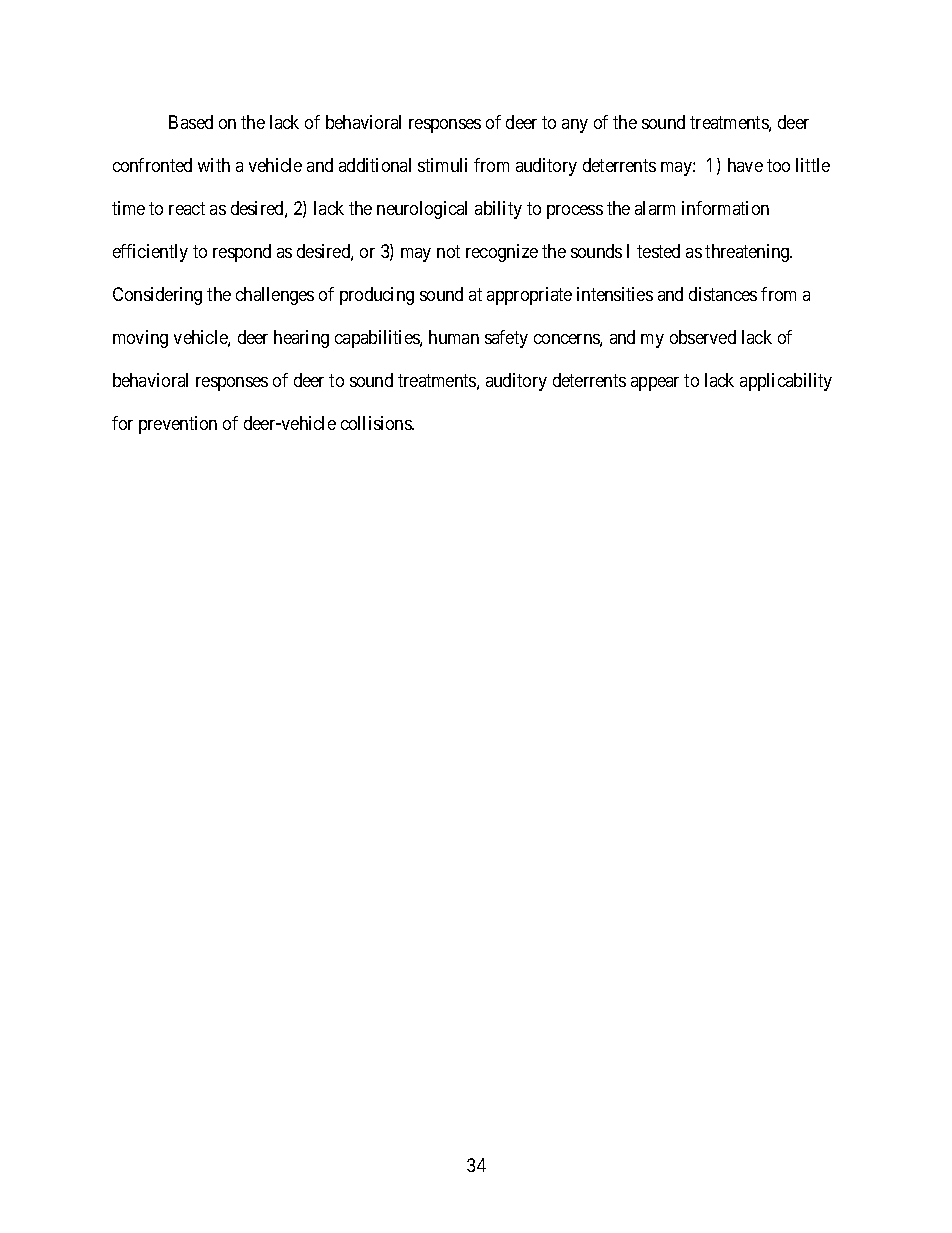 The width and height of the page is (952, 1233). What do you see at coordinates (655, 384) in the page?
I see `appear` at bounding box center [655, 384].
